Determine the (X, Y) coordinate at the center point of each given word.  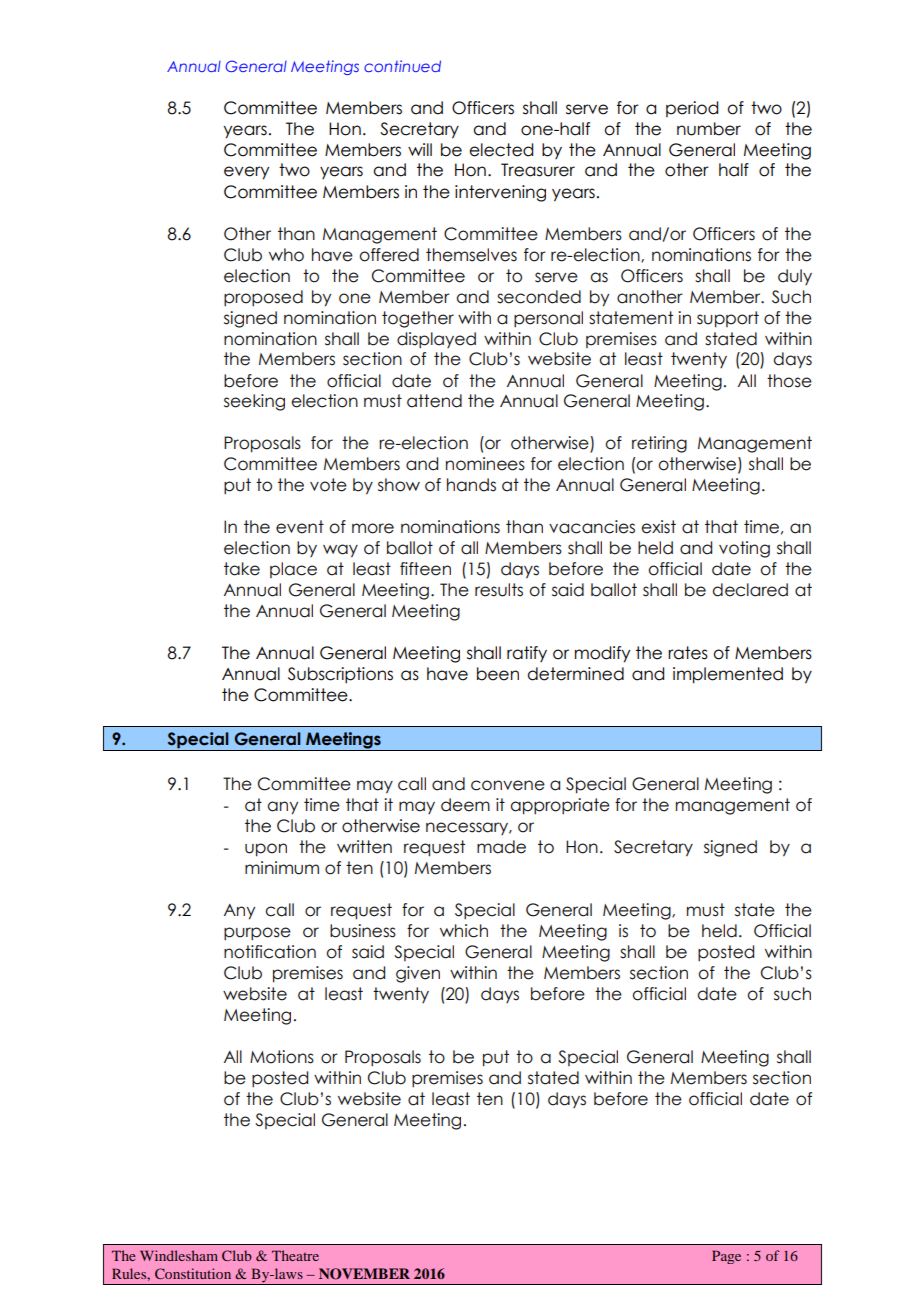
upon (266, 850)
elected (501, 150)
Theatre (295, 1255)
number (709, 129)
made (501, 847)
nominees (485, 464)
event (300, 527)
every (246, 173)
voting (744, 549)
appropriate (560, 806)
